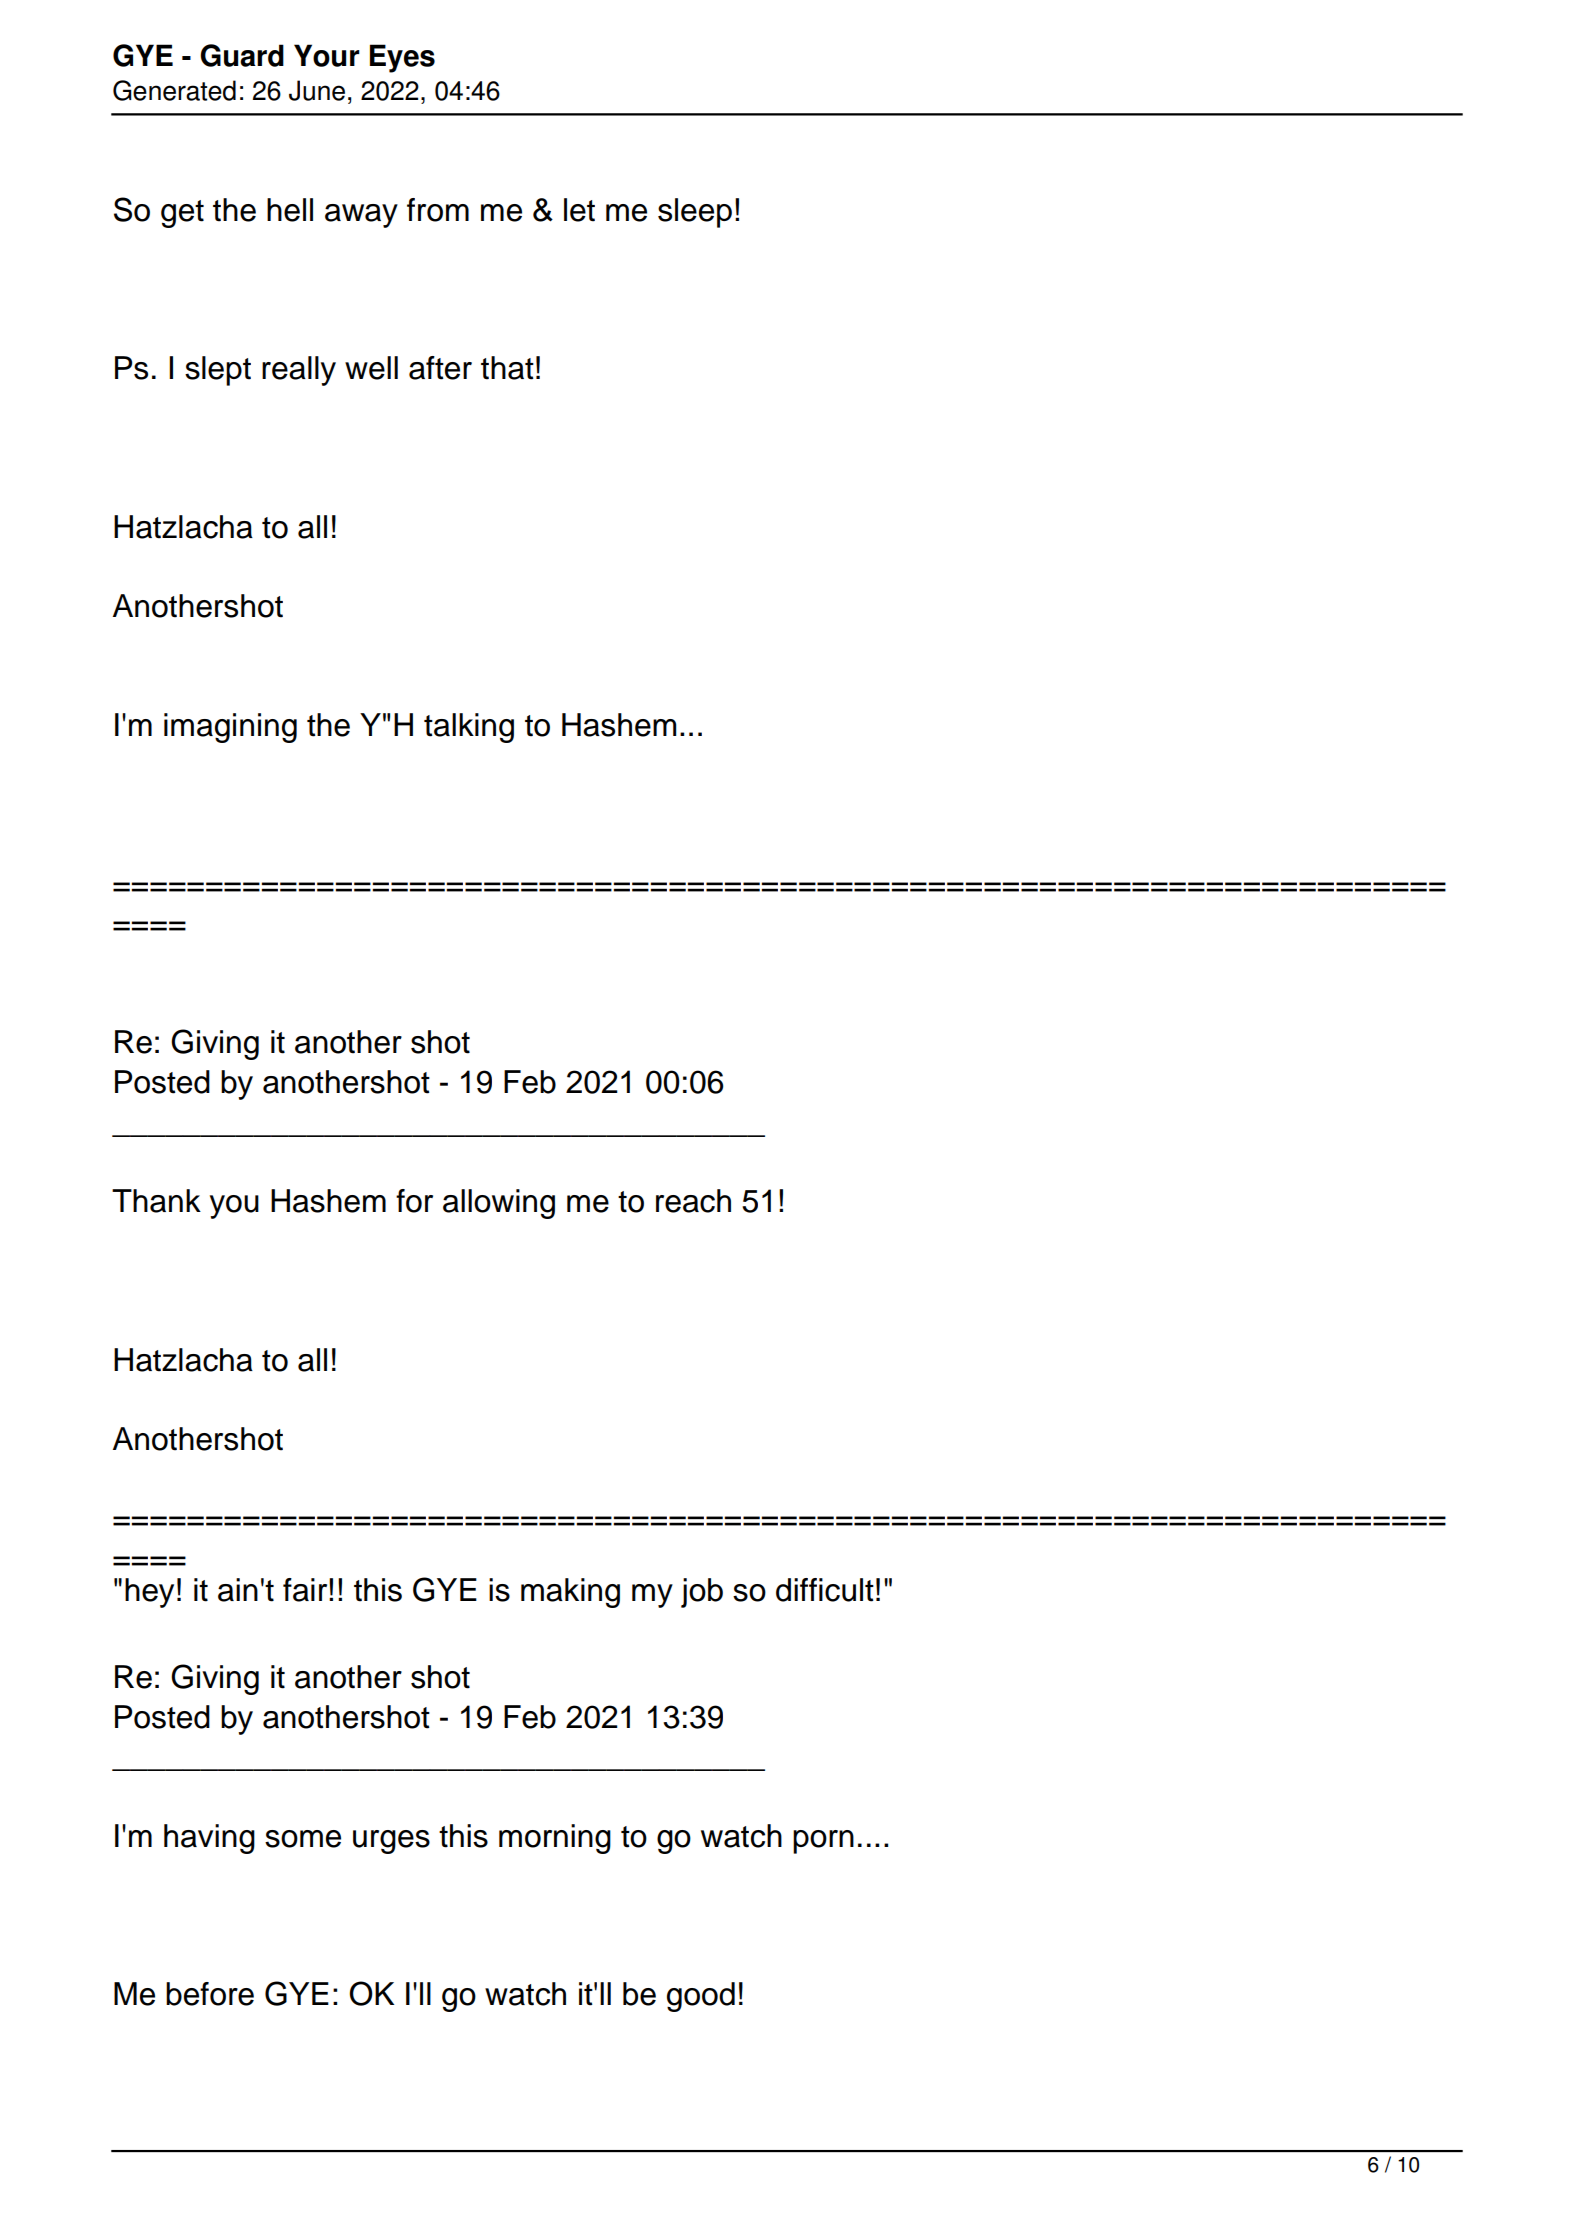 The image size is (1574, 2226). I want to click on Guard, so click(242, 55).
